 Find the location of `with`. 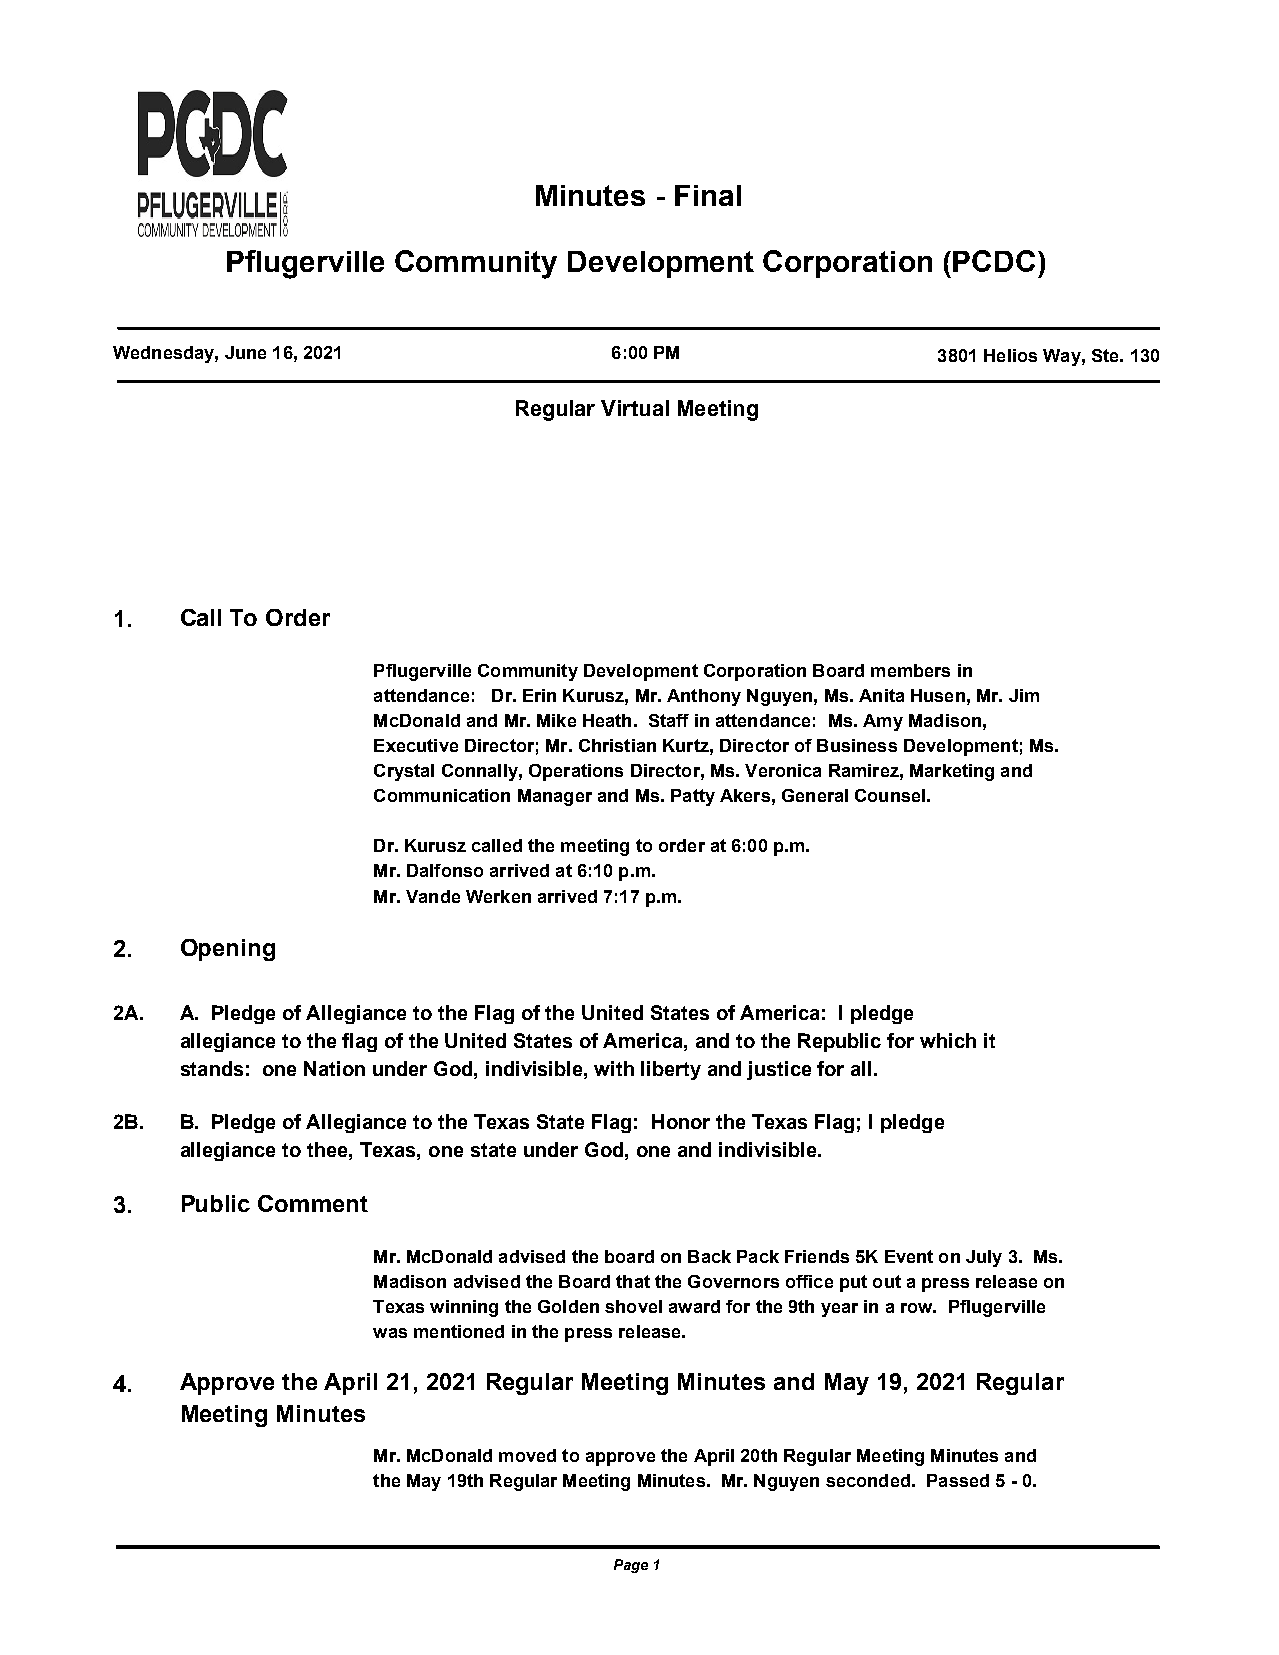

with is located at coordinates (614, 1068).
